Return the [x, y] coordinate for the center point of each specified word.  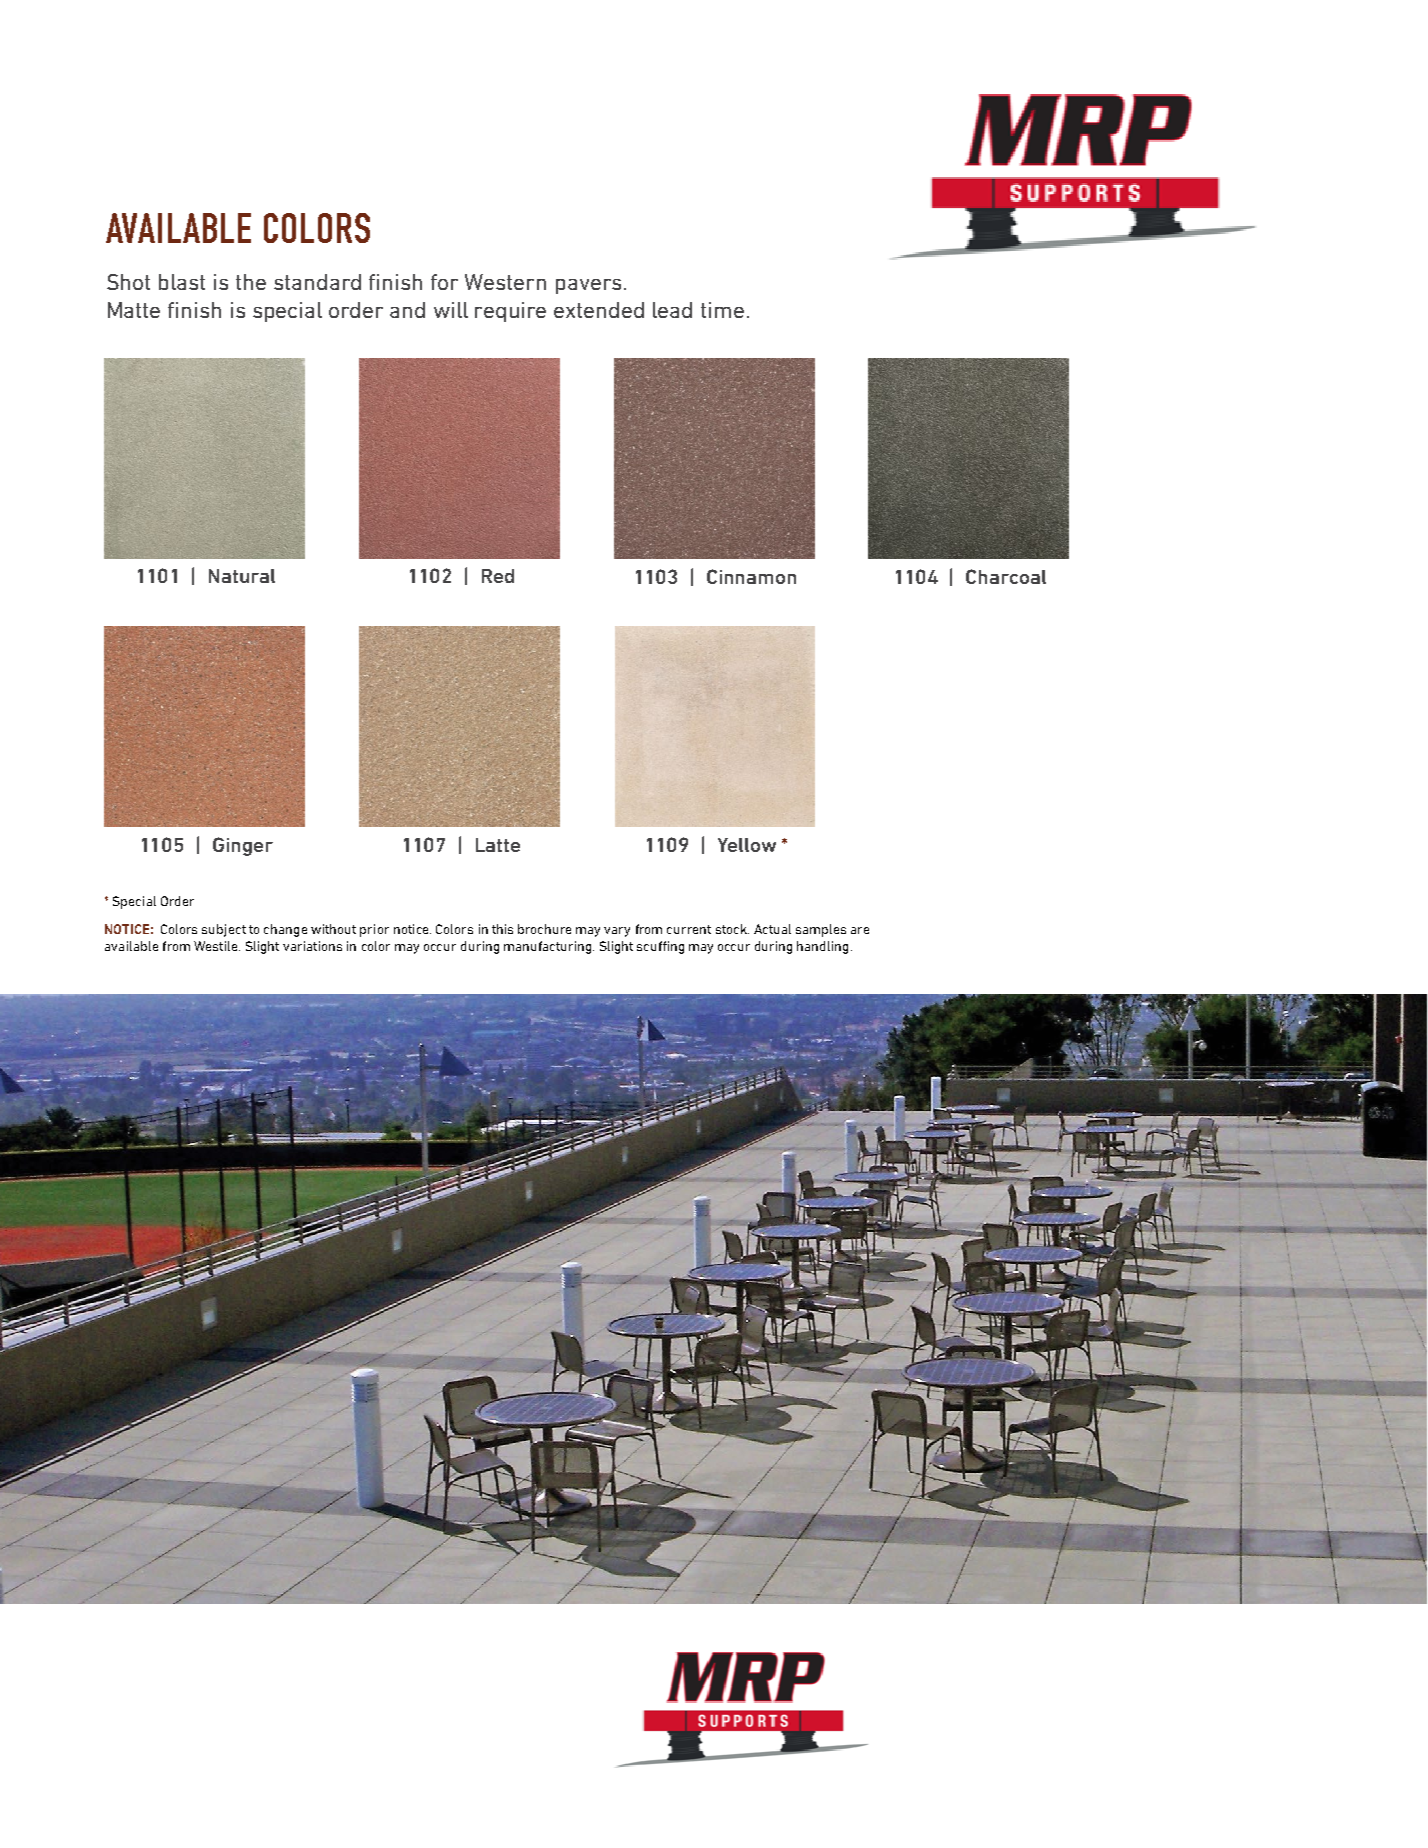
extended [599, 310]
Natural [242, 576]
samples [821, 930]
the [251, 282]
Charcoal [1006, 576]
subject [224, 930]
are [860, 930]
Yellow [747, 845]
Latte [498, 845]
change [285, 930]
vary [617, 932]
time [722, 310]
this [502, 929]
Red [498, 576]
